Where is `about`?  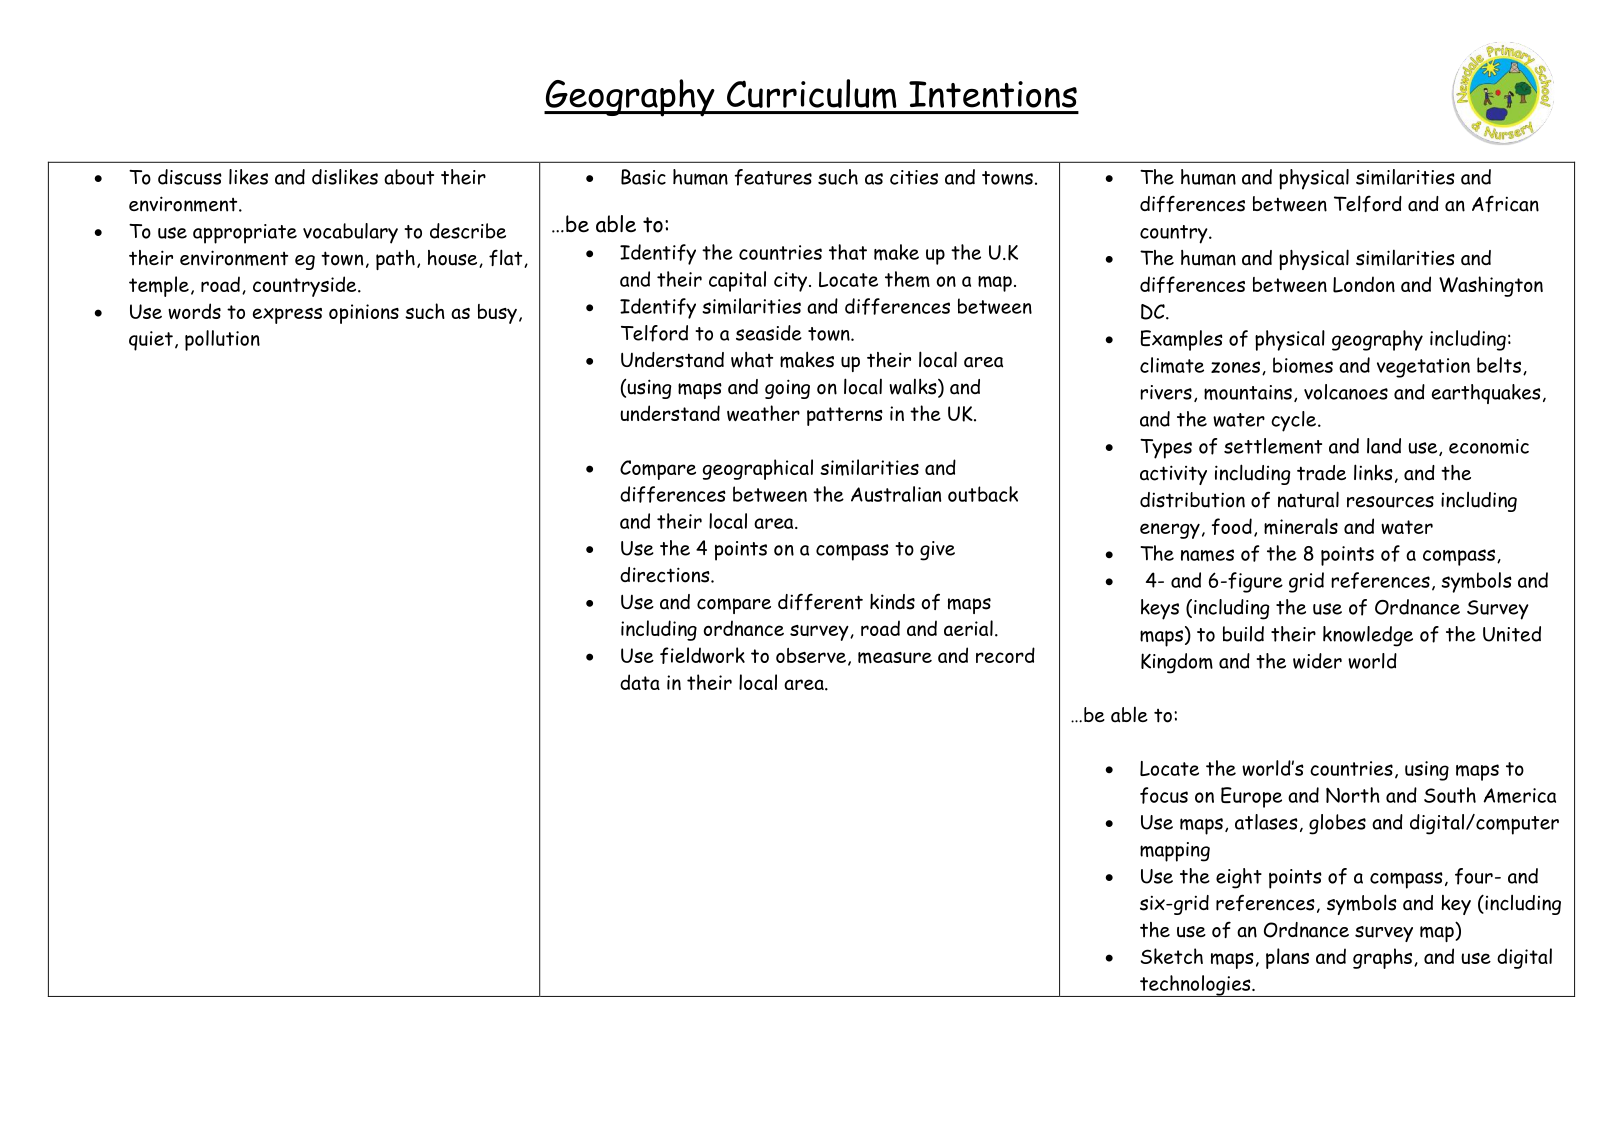 about is located at coordinates (409, 177).
